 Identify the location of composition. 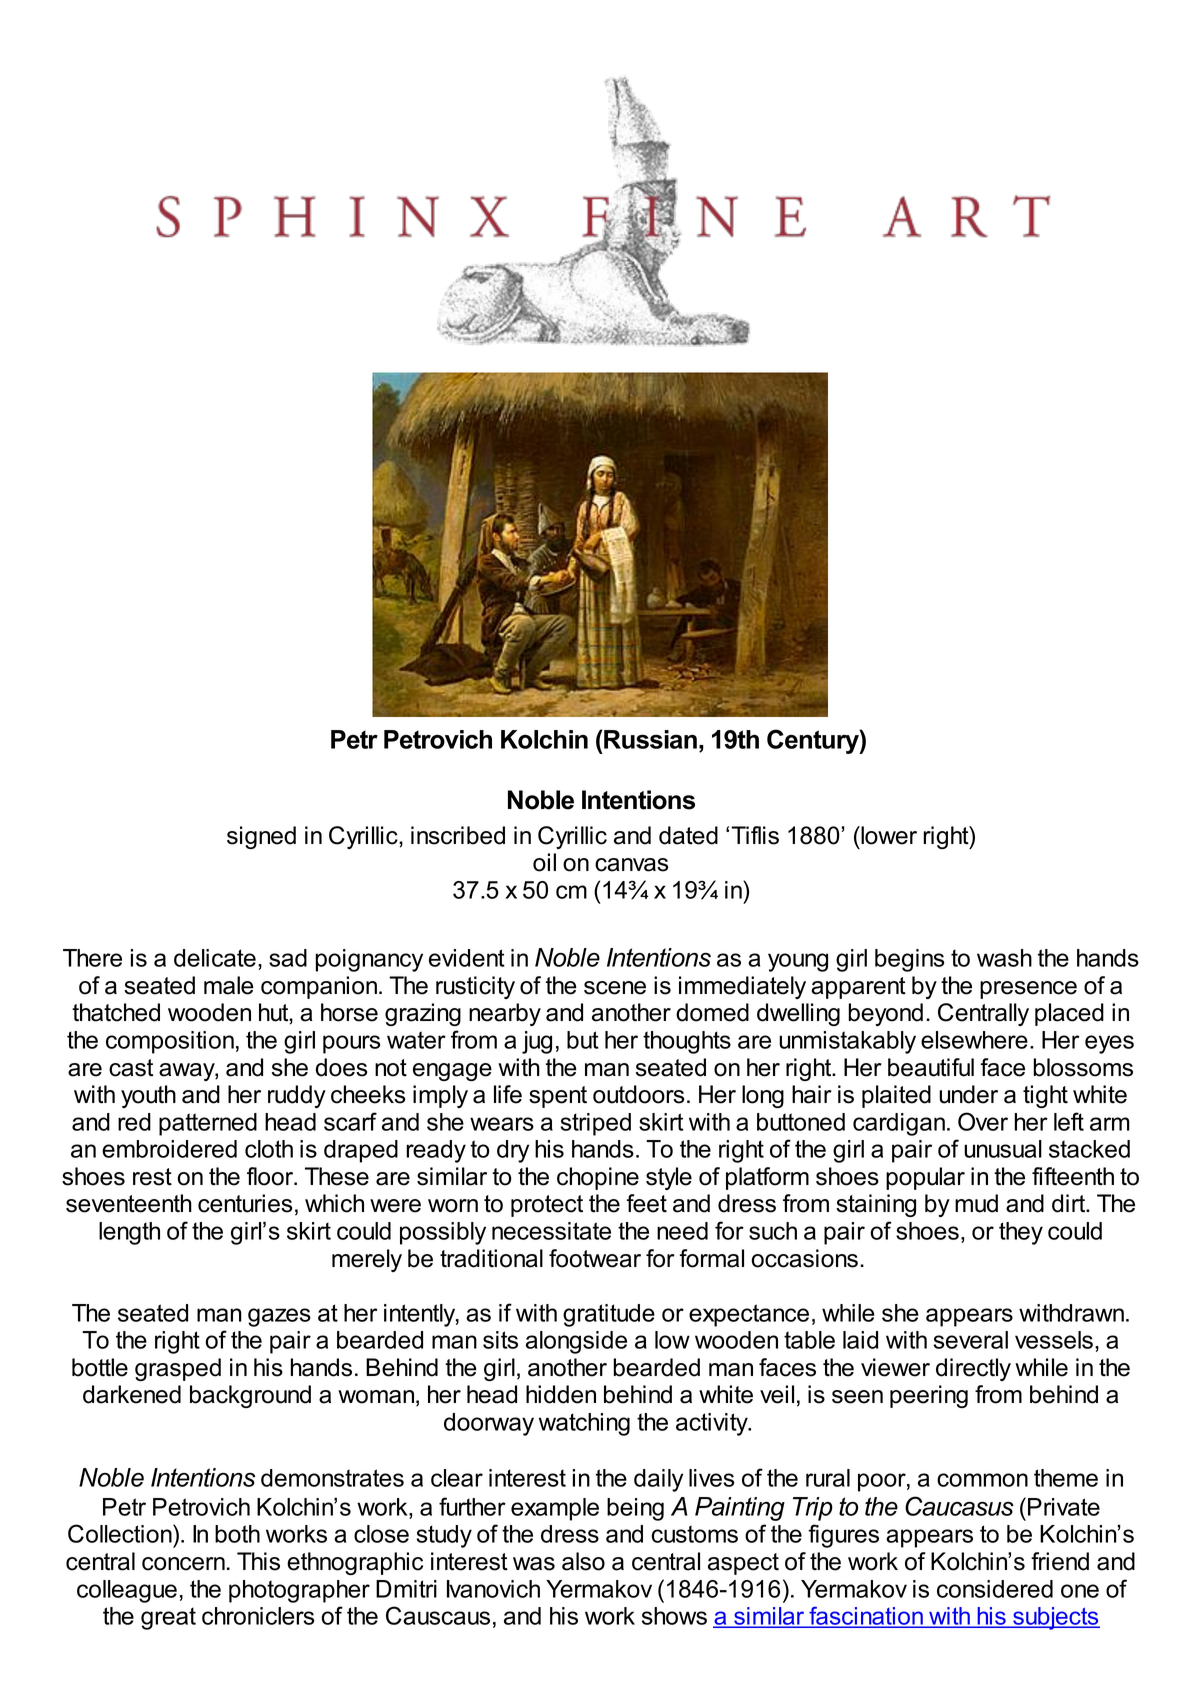
(170, 1042).
